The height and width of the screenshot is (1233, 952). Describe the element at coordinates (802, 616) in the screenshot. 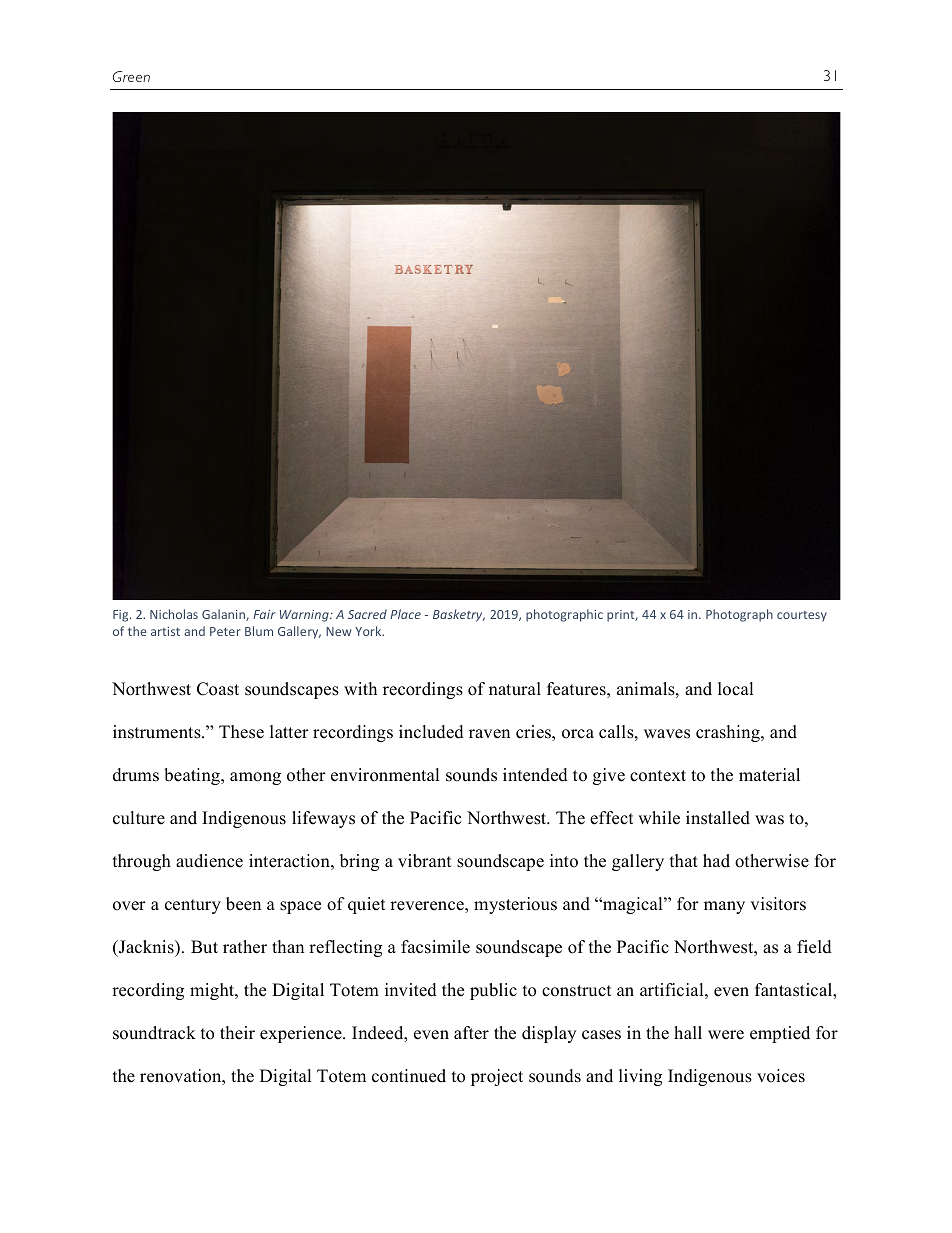

I see `courtesy` at that location.
